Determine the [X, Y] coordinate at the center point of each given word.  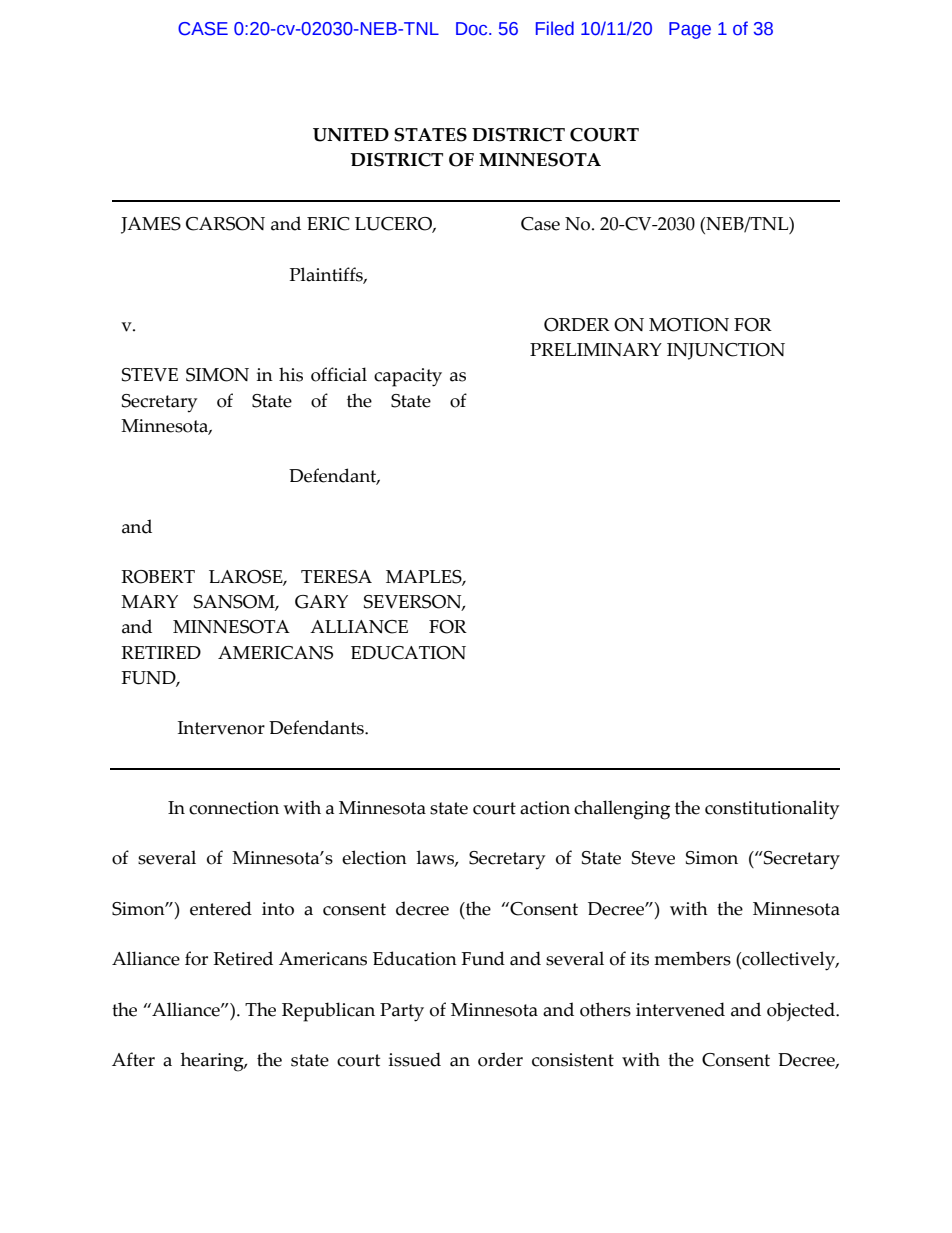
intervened [680, 1009]
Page [690, 30]
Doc [473, 29]
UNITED [351, 135]
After [133, 1059]
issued [415, 1059]
